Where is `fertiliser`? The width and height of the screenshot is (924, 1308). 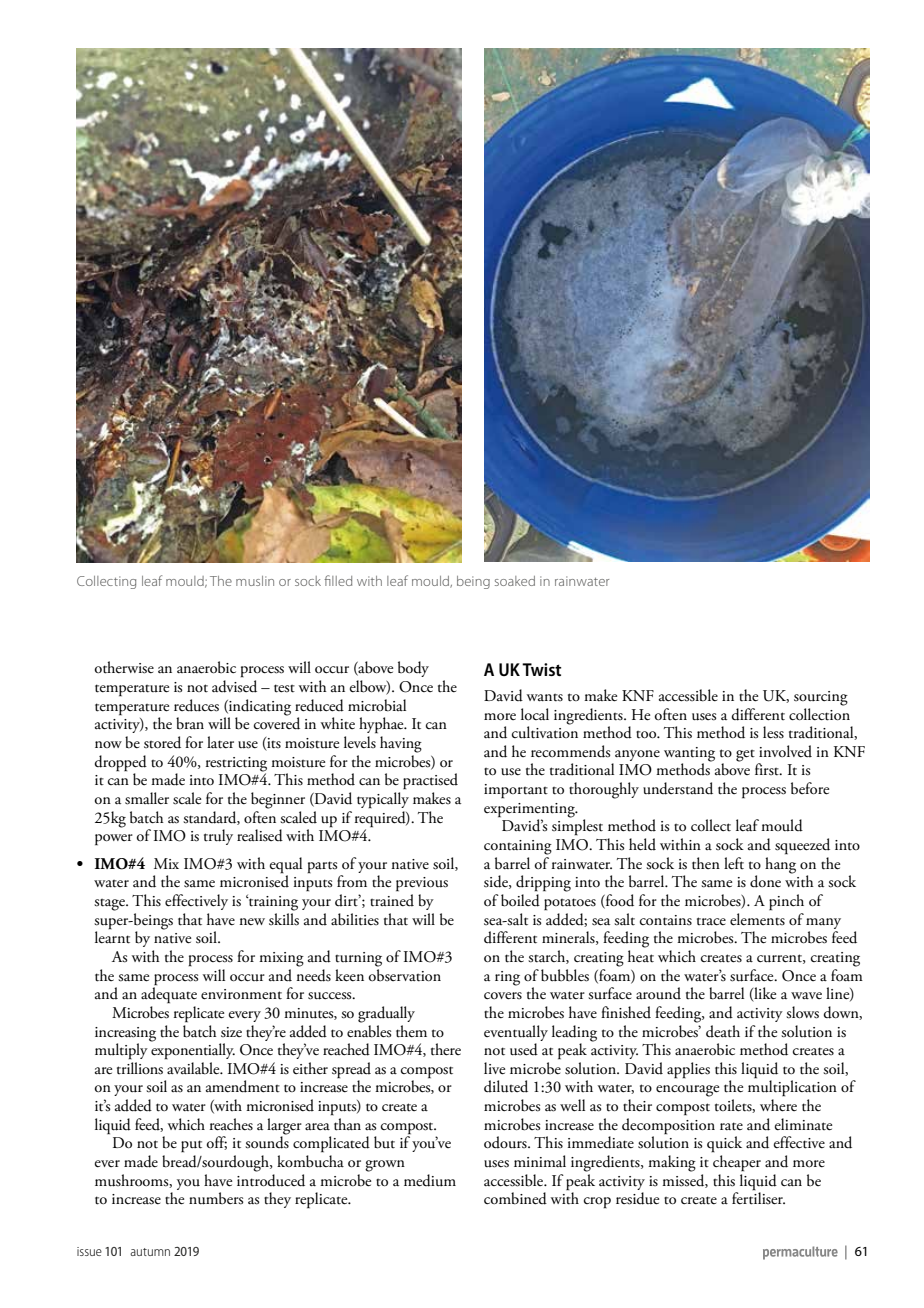 fertiliser is located at coordinates (758, 1197).
